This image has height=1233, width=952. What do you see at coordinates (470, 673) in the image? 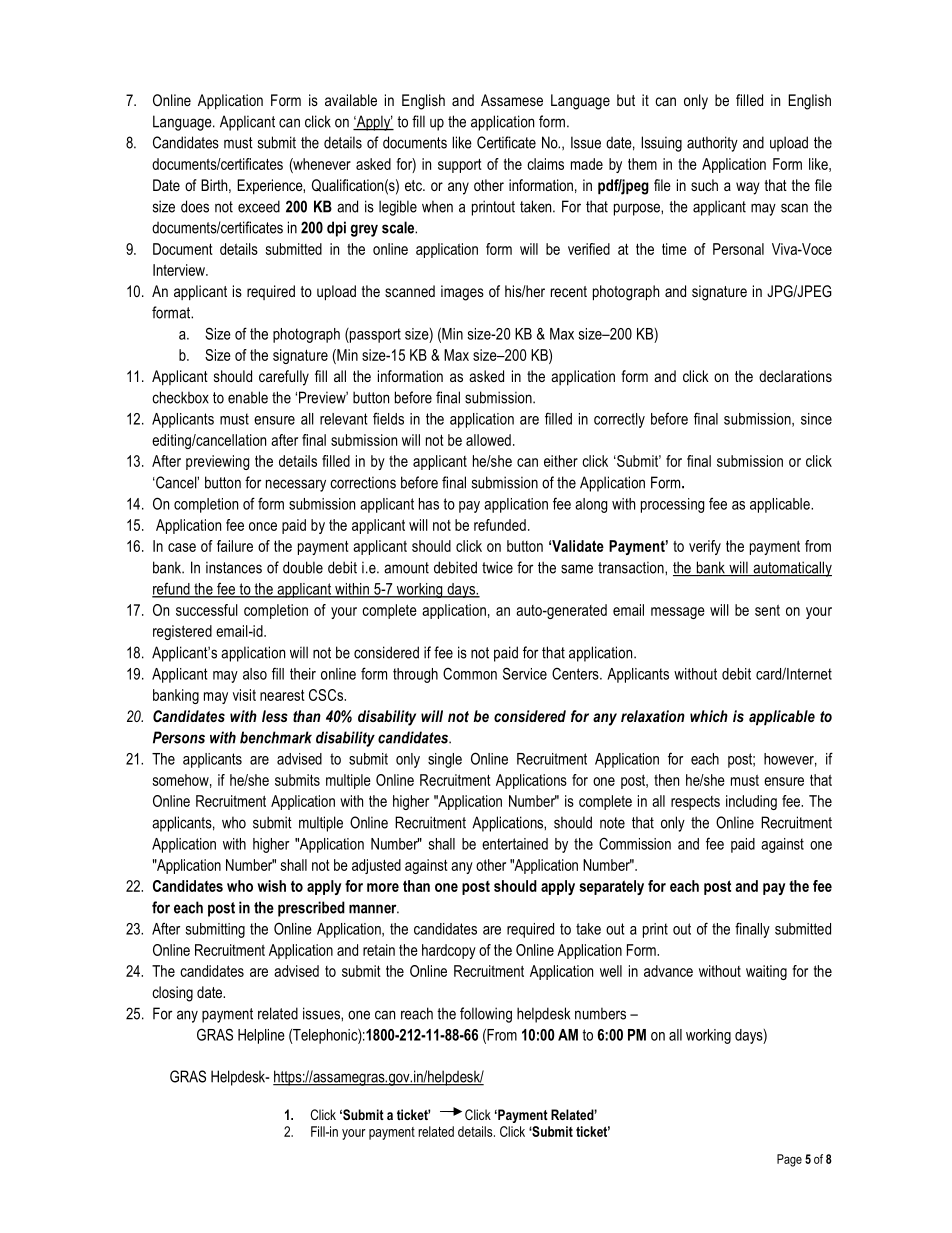
I see `Common` at bounding box center [470, 673].
